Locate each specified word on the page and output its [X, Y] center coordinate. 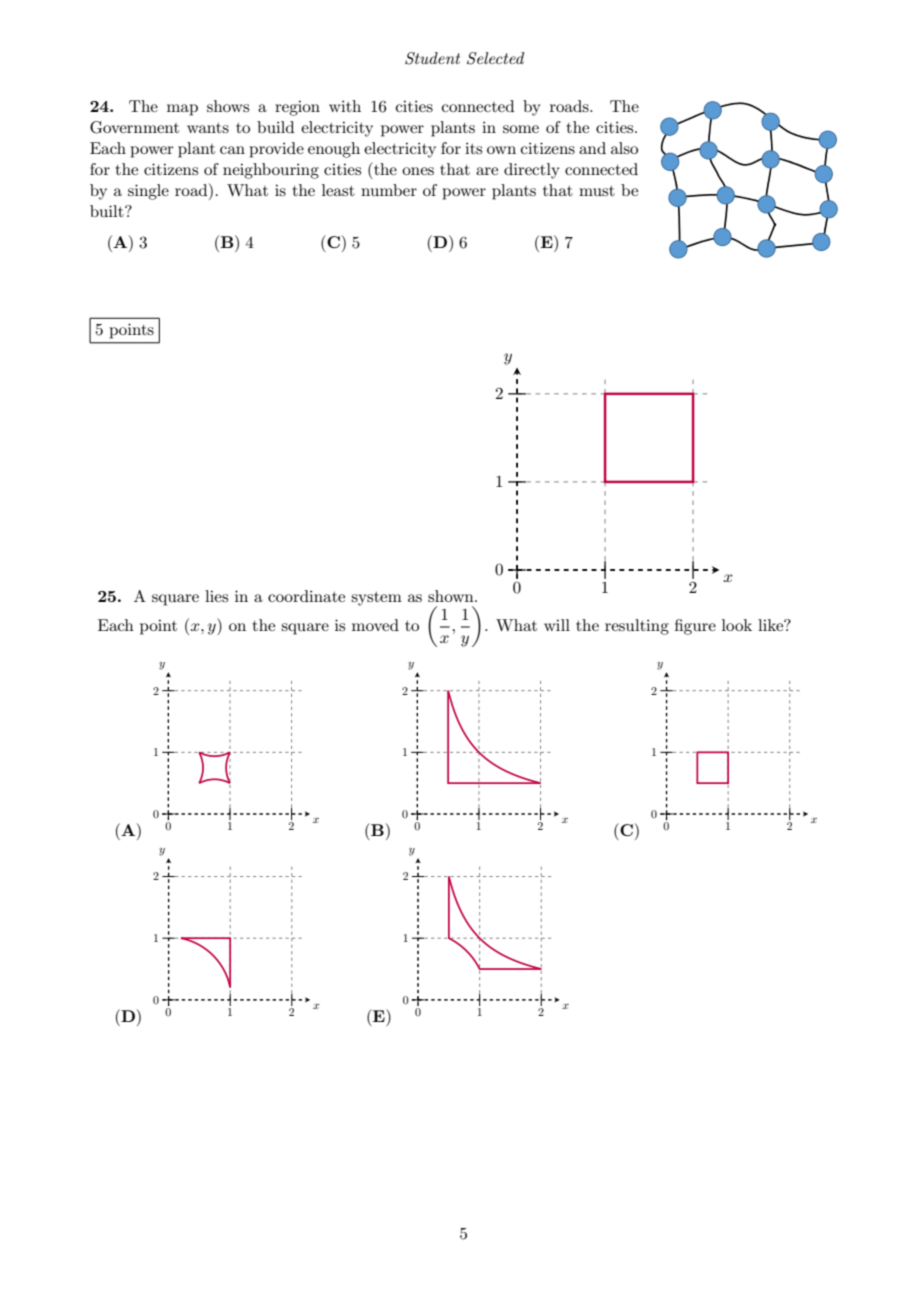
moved [375, 625]
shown [452, 596]
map [182, 110]
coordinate [306, 596]
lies [216, 596]
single [148, 192]
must [597, 191]
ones [418, 171]
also [624, 148]
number [389, 190]
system [376, 599]
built [108, 211]
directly [532, 171]
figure [695, 627]
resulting [637, 627]
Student [432, 58]
